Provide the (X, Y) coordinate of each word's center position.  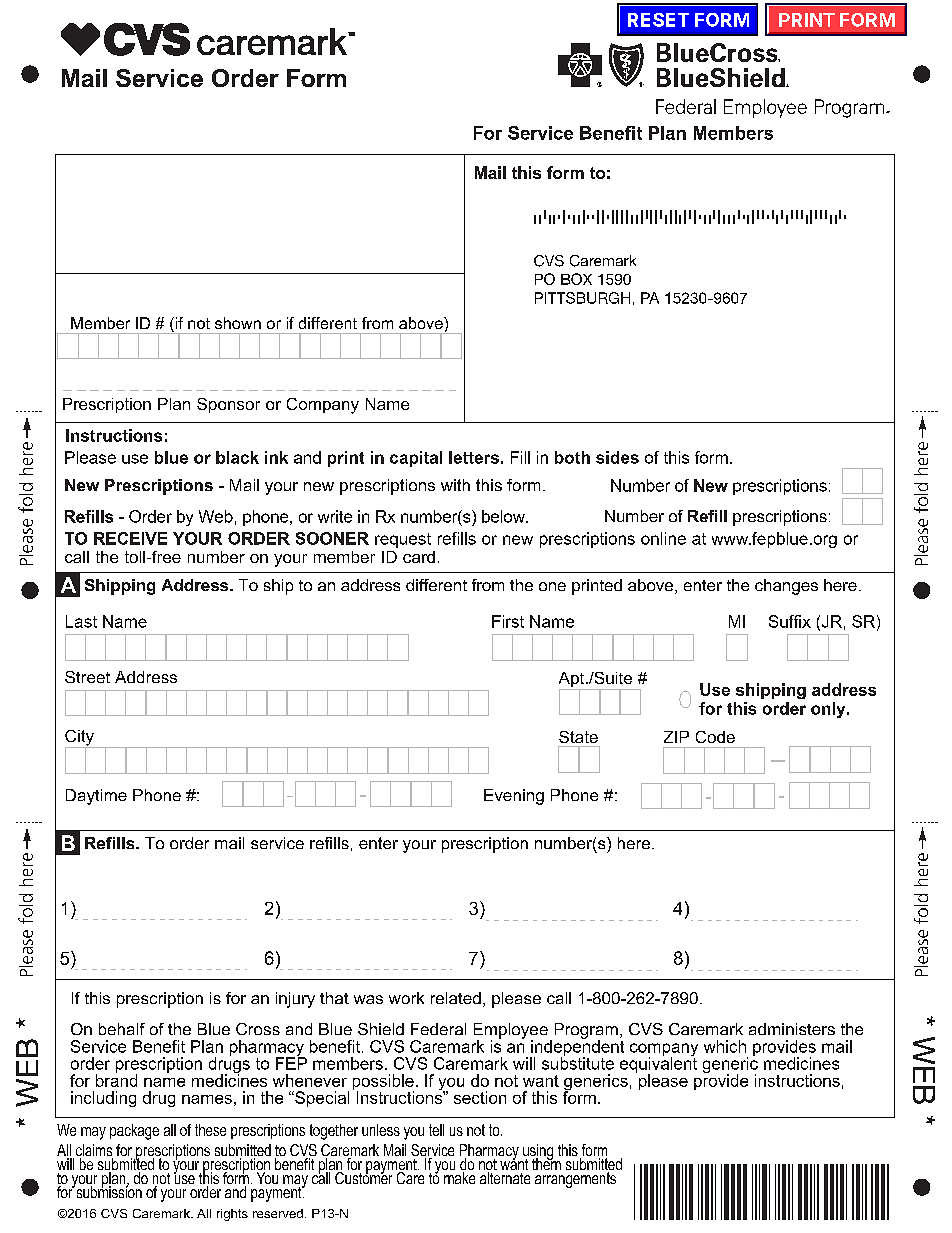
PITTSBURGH (582, 298)
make (459, 1178)
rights (232, 1215)
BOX (576, 279)
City (80, 739)
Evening (514, 797)
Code (715, 737)
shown (238, 323)
